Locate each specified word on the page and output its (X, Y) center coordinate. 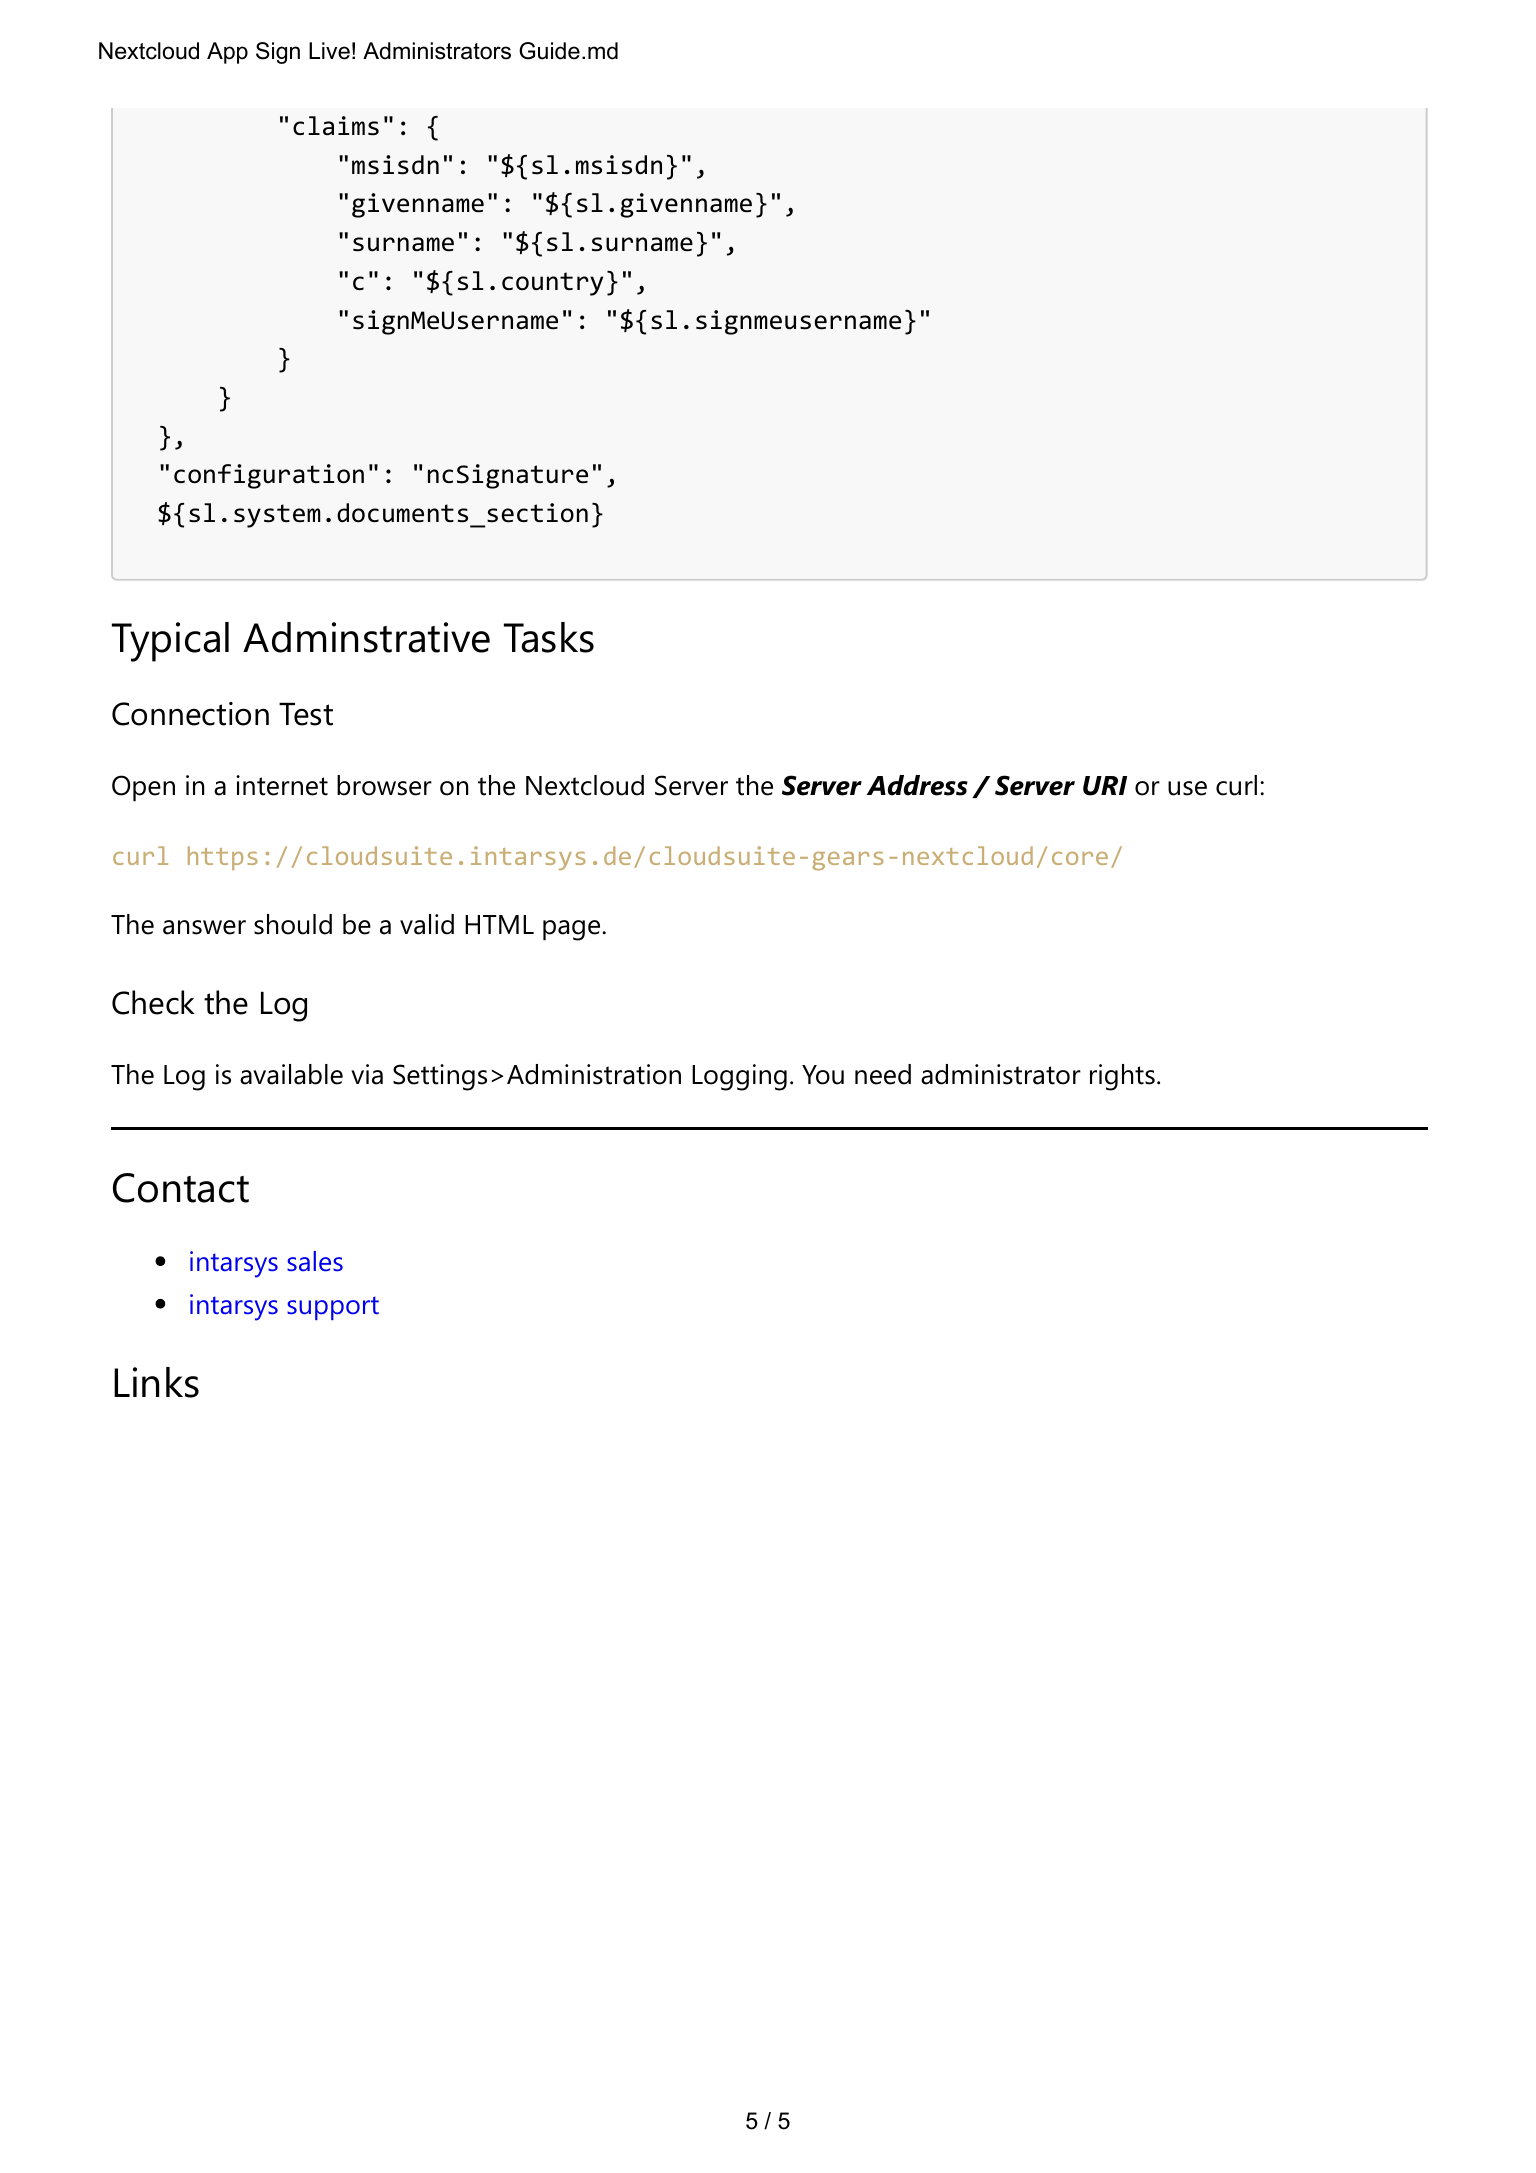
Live (329, 51)
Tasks (549, 637)
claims (336, 126)
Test (306, 714)
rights (1122, 1077)
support (333, 1308)
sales (315, 1261)
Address (917, 785)
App (227, 53)
